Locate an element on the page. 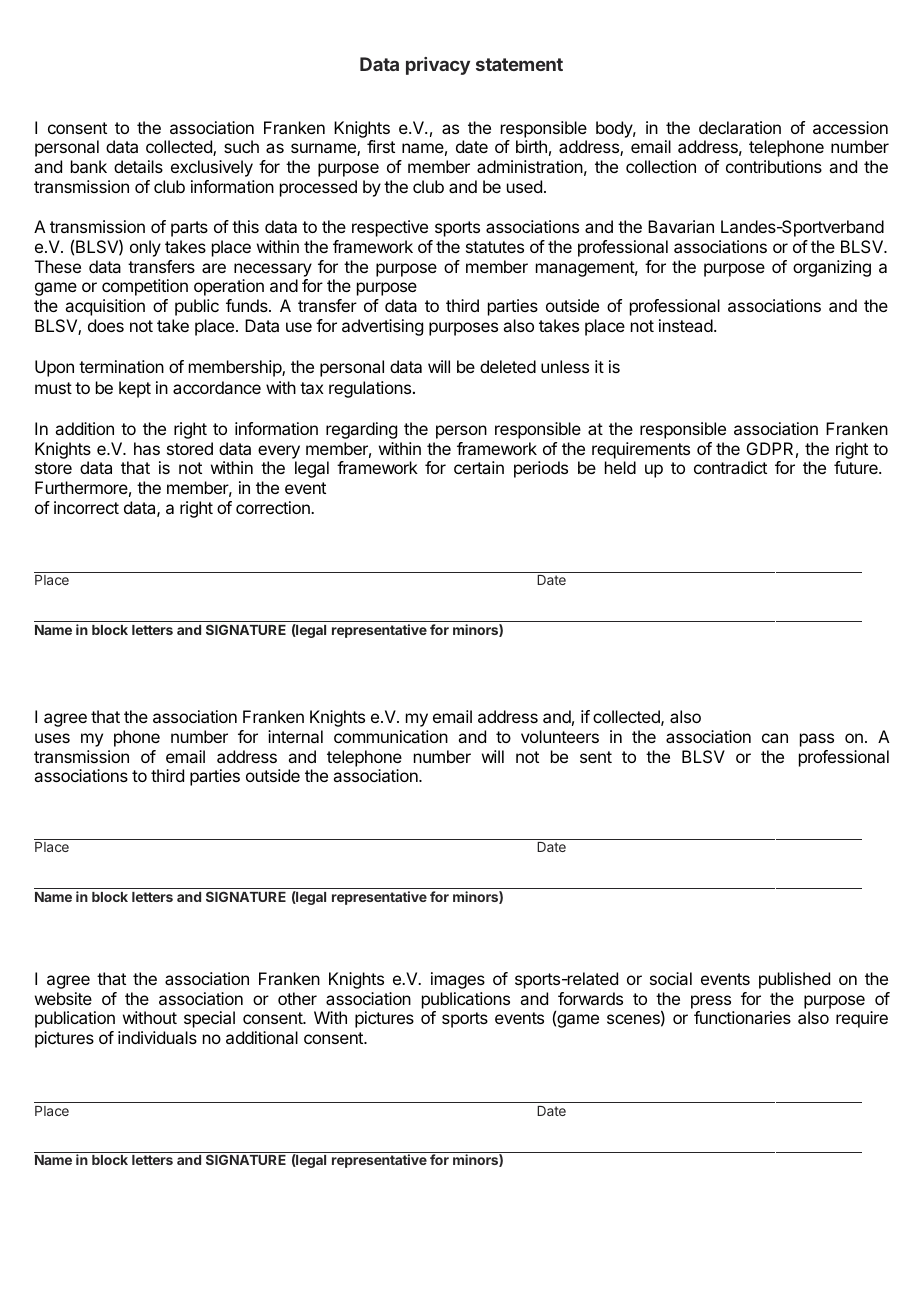 Image resolution: width=924 pixels, height=1307 pixels. privacy is located at coordinates (438, 66).
